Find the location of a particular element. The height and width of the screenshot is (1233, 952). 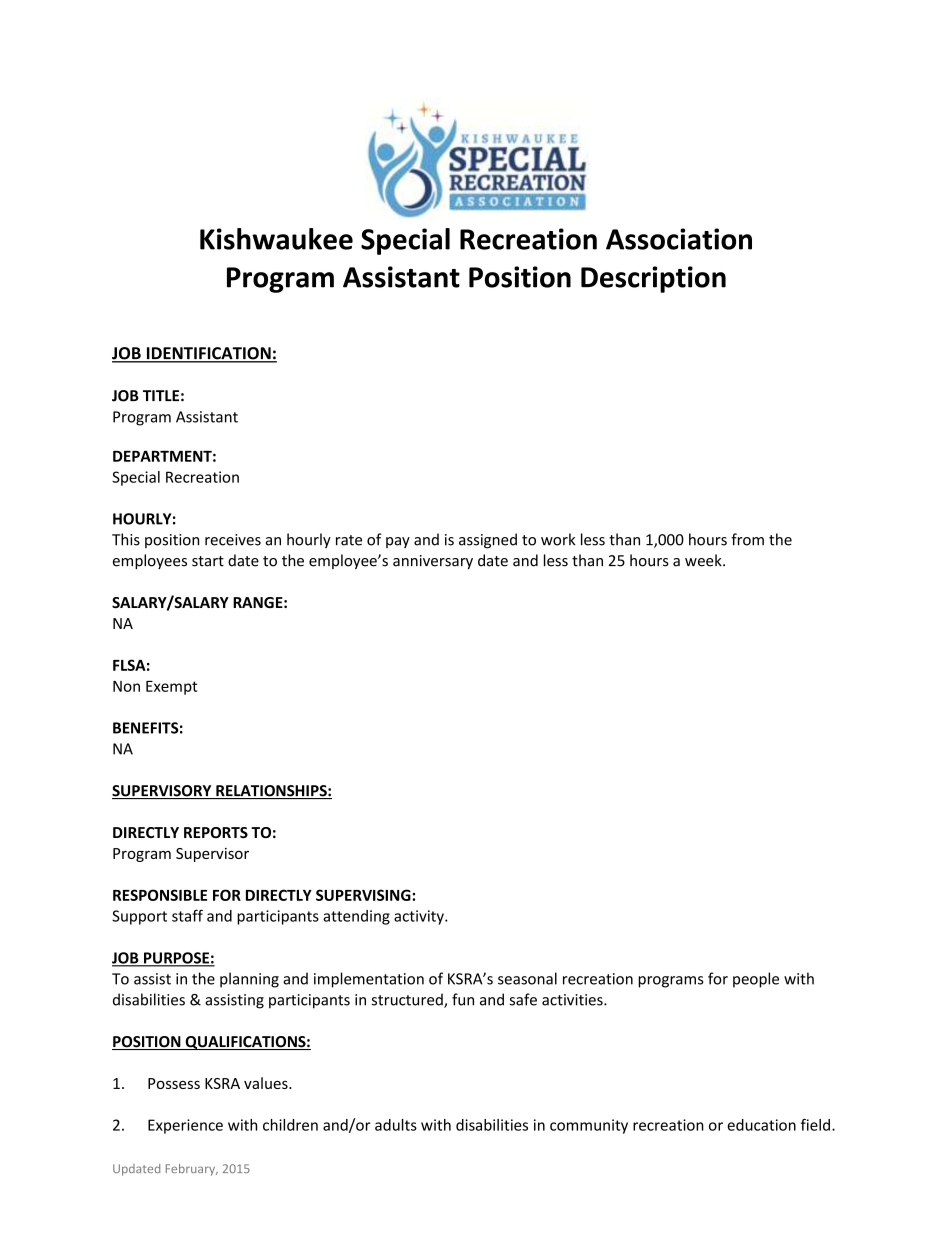

Exempt is located at coordinates (172, 688).
